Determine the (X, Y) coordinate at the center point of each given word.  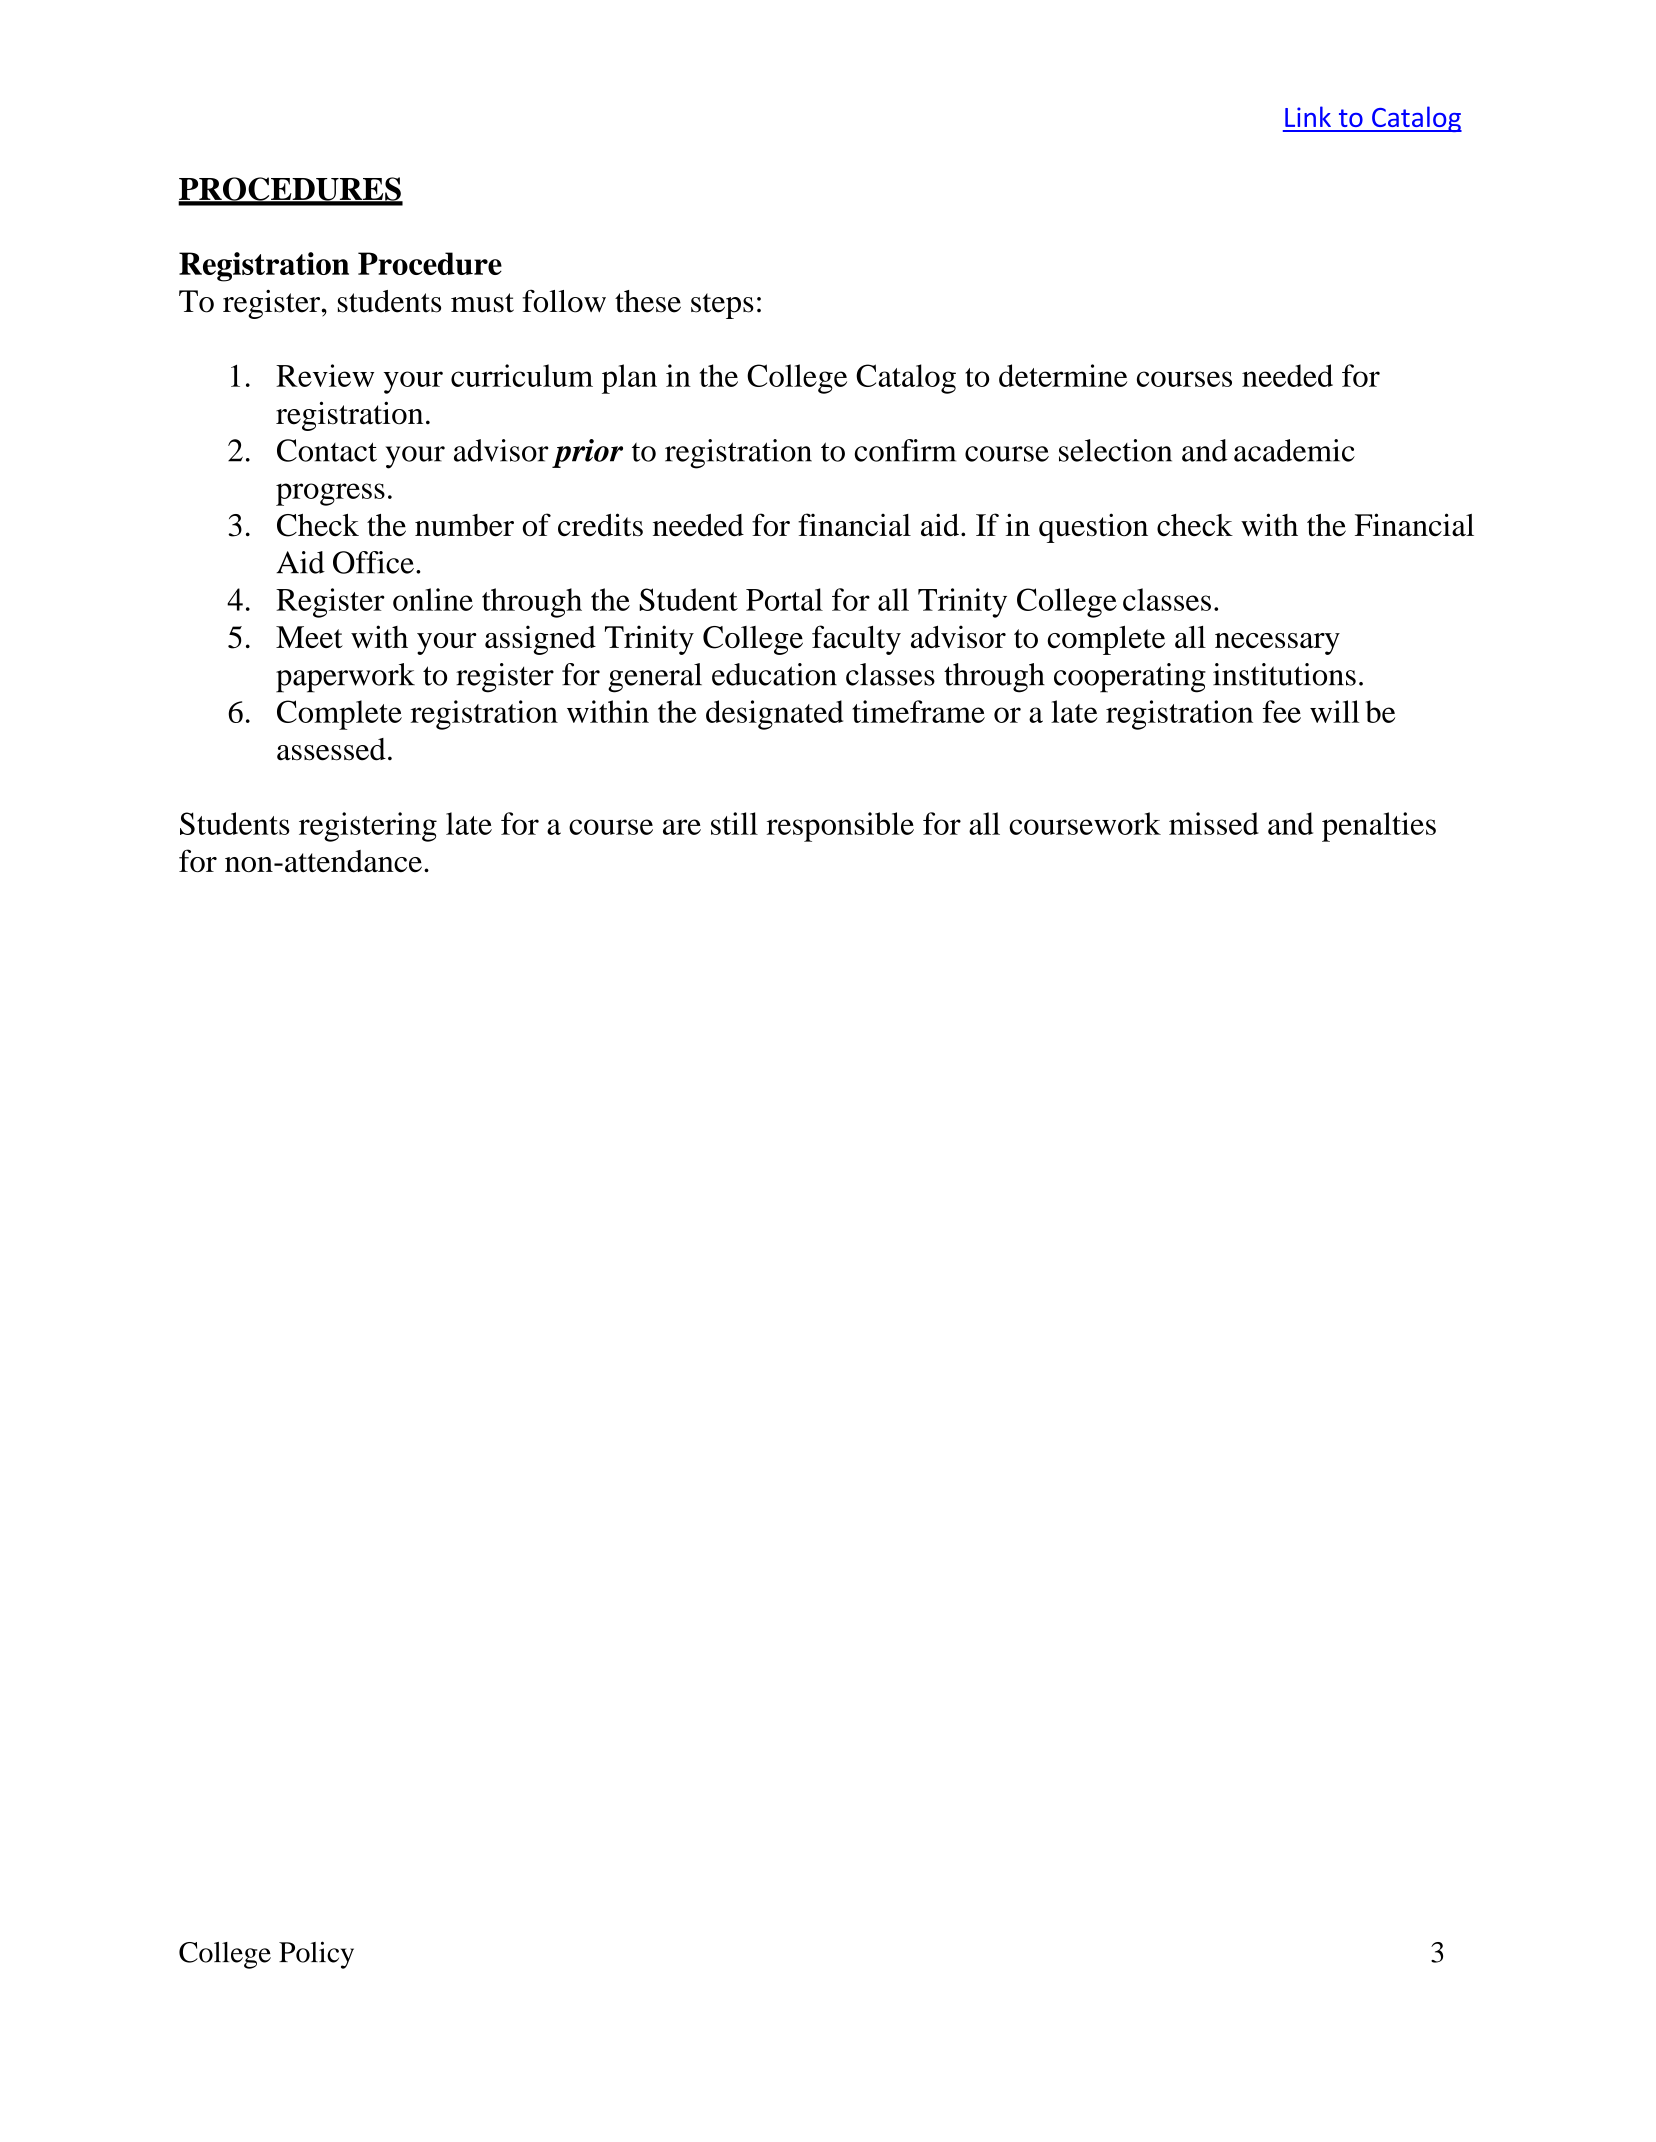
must (482, 303)
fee (1281, 711)
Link (1308, 116)
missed (1214, 823)
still (734, 823)
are (682, 827)
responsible (840, 827)
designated (774, 715)
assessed (331, 749)
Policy (316, 1955)
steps (722, 306)
